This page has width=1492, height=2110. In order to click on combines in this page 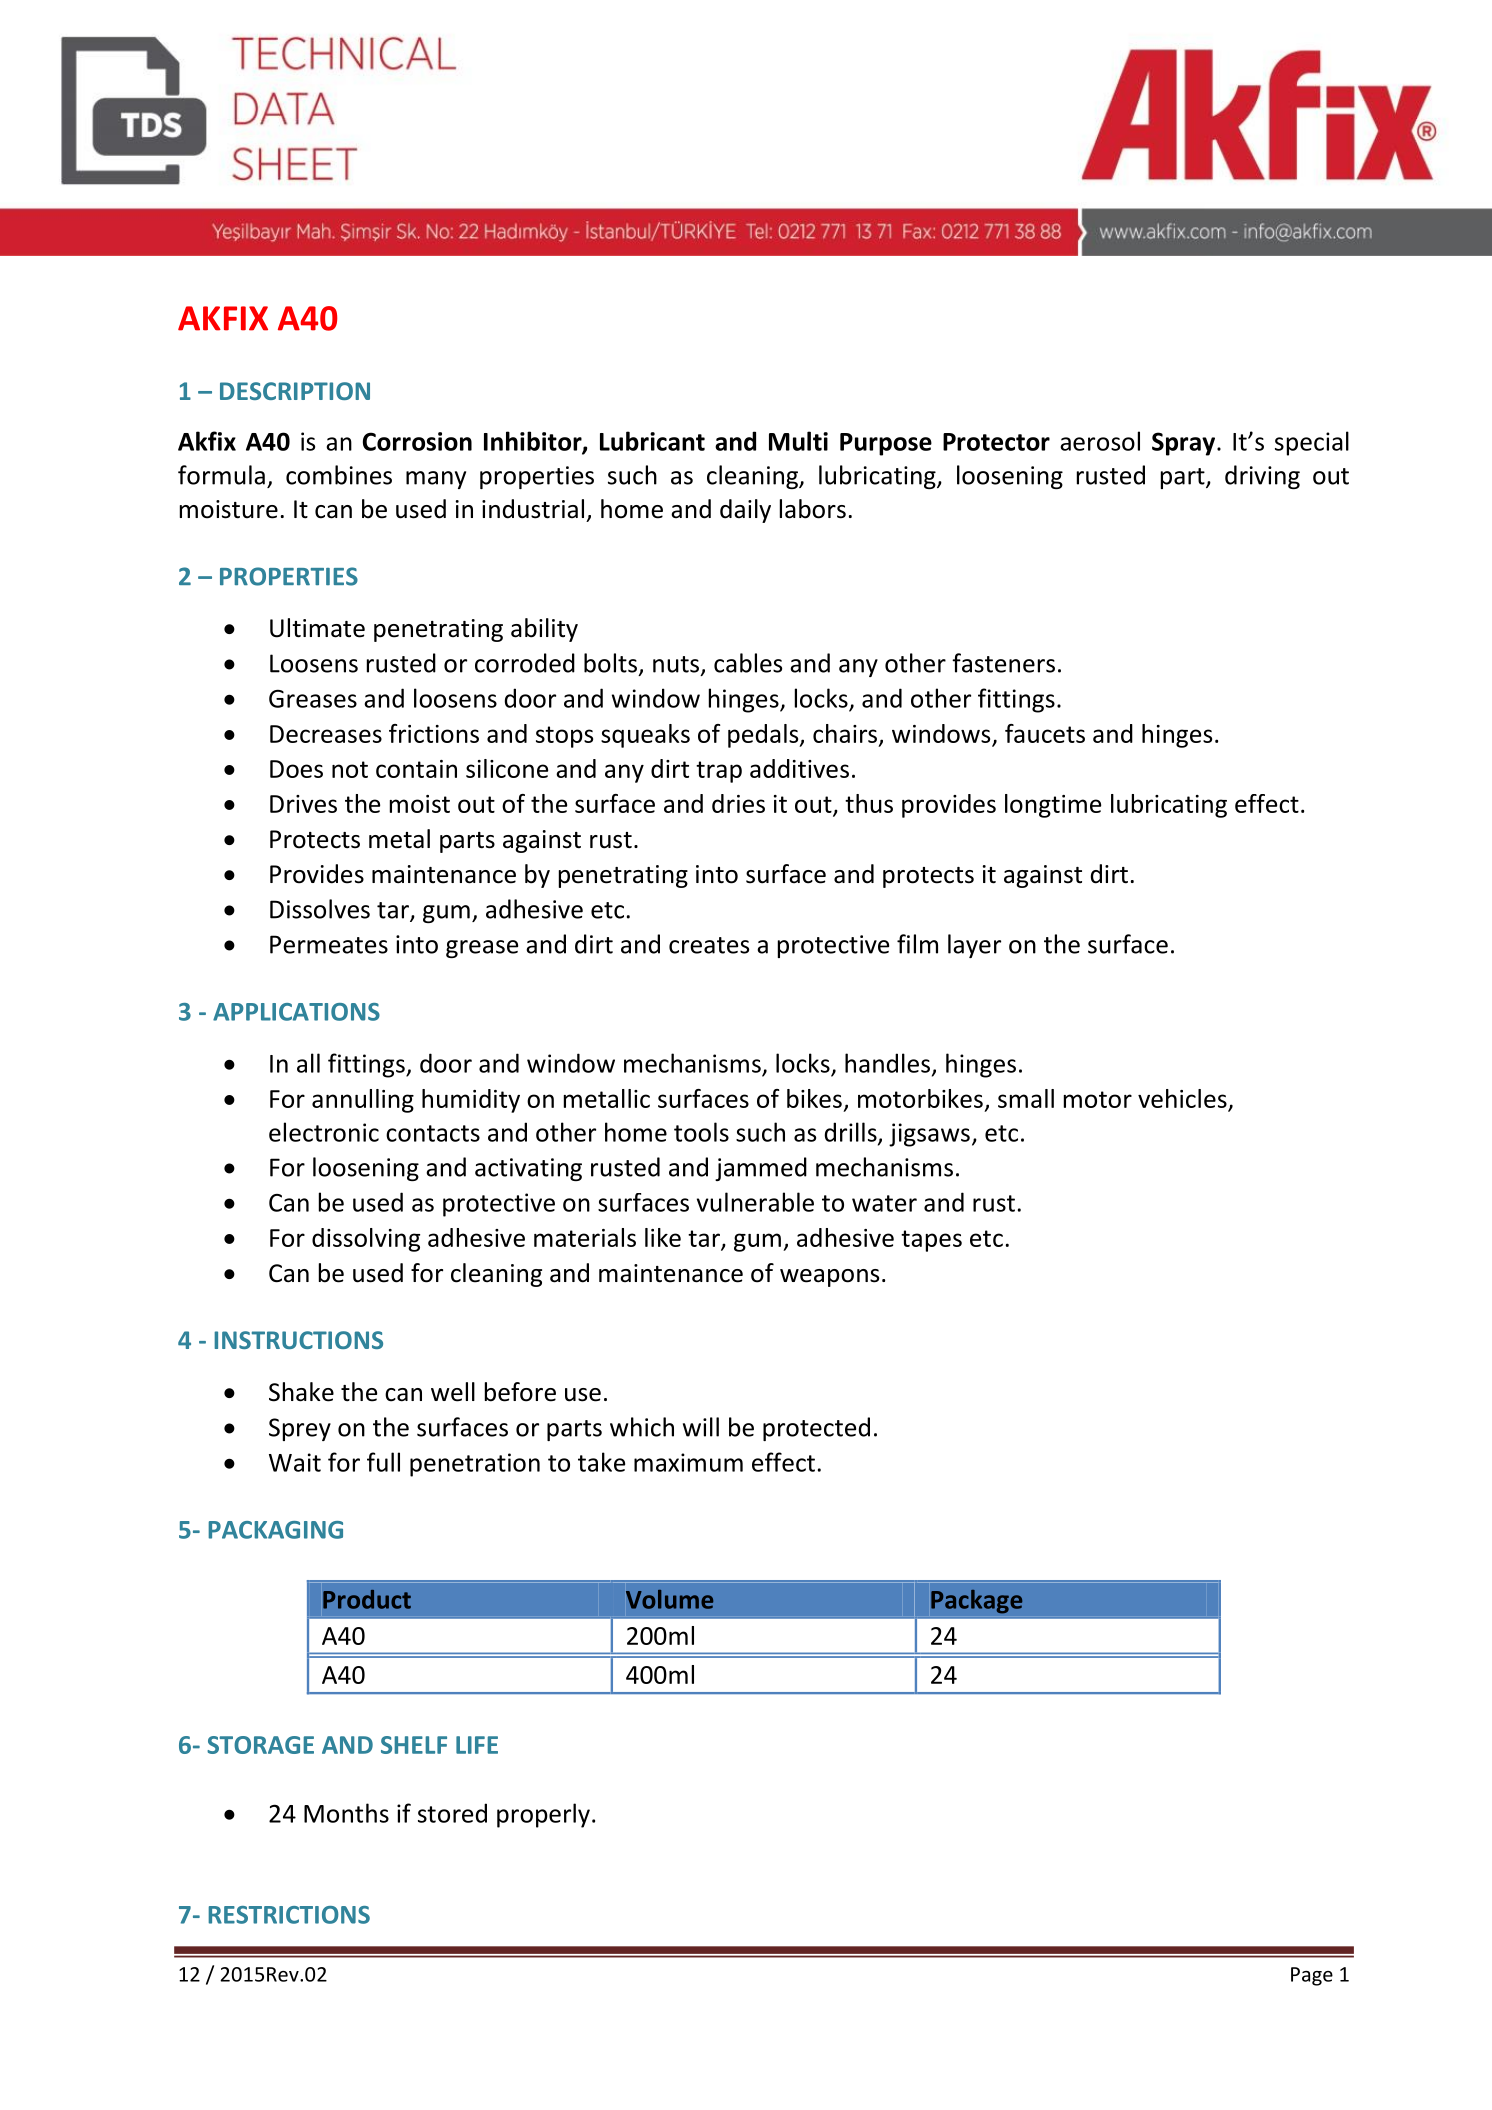, I will do `click(339, 475)`.
